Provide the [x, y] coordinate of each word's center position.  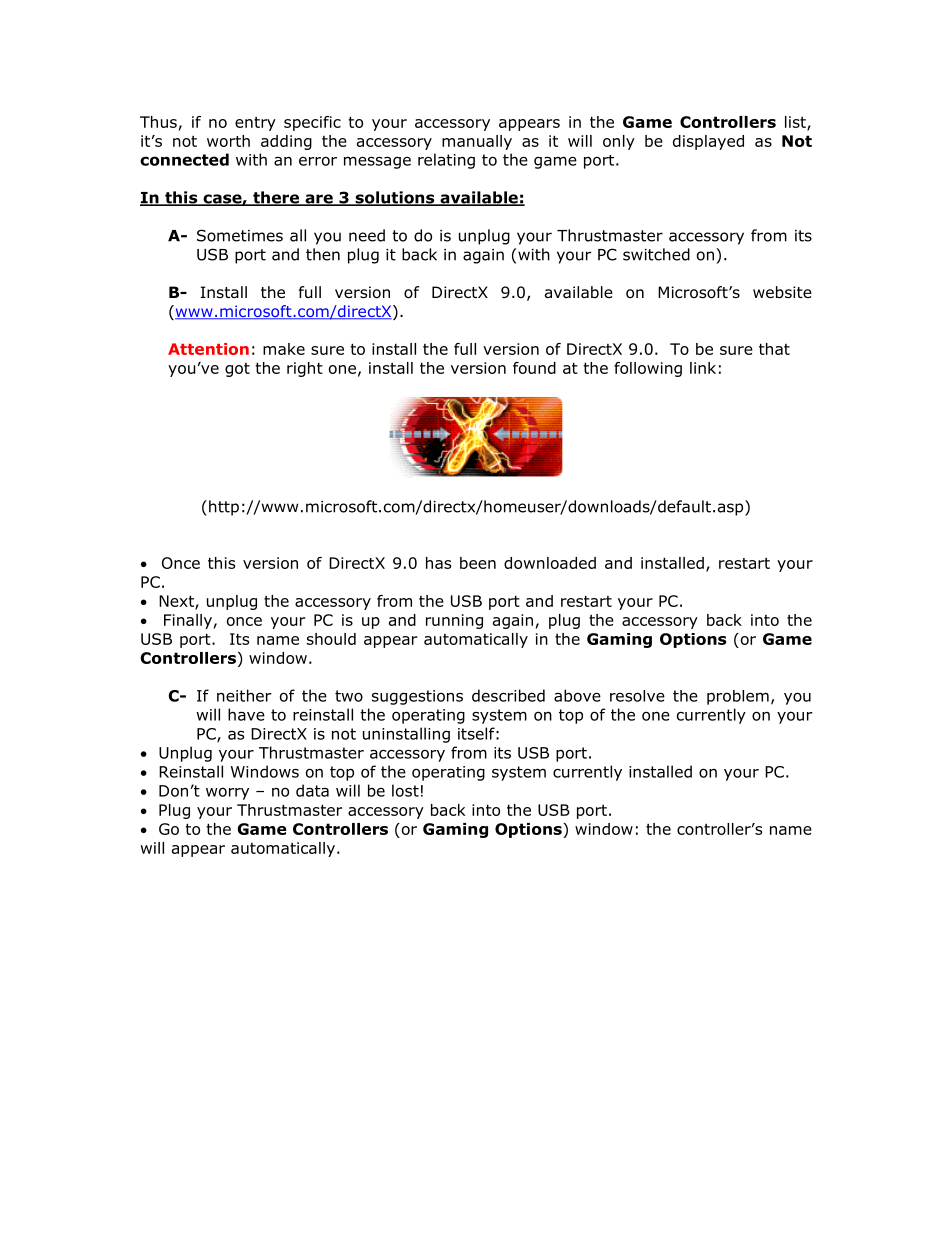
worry [227, 793]
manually [477, 142]
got [237, 370]
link [703, 368]
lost [405, 790]
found [534, 368]
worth [228, 141]
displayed [708, 142]
